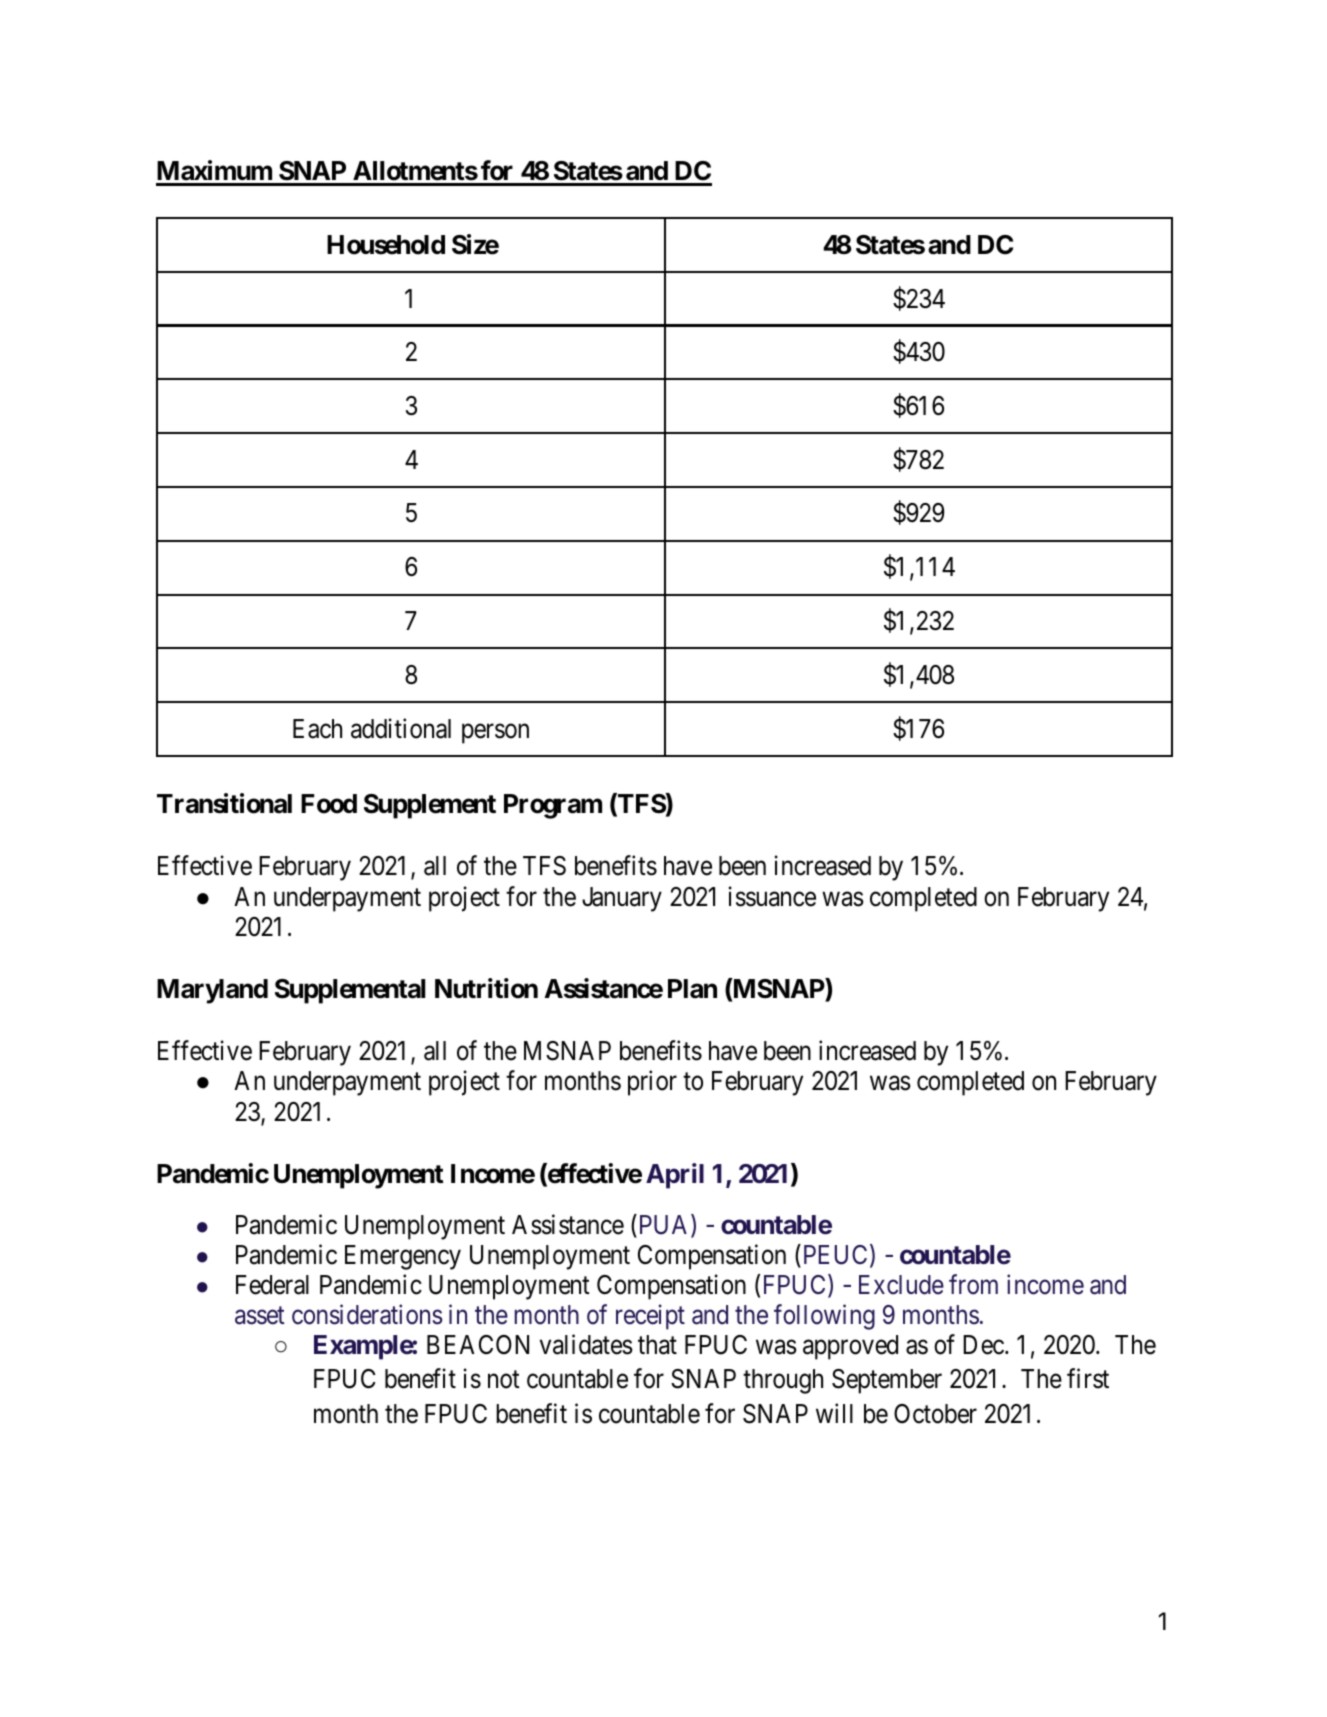  I want to click on additional, so click(401, 728).
